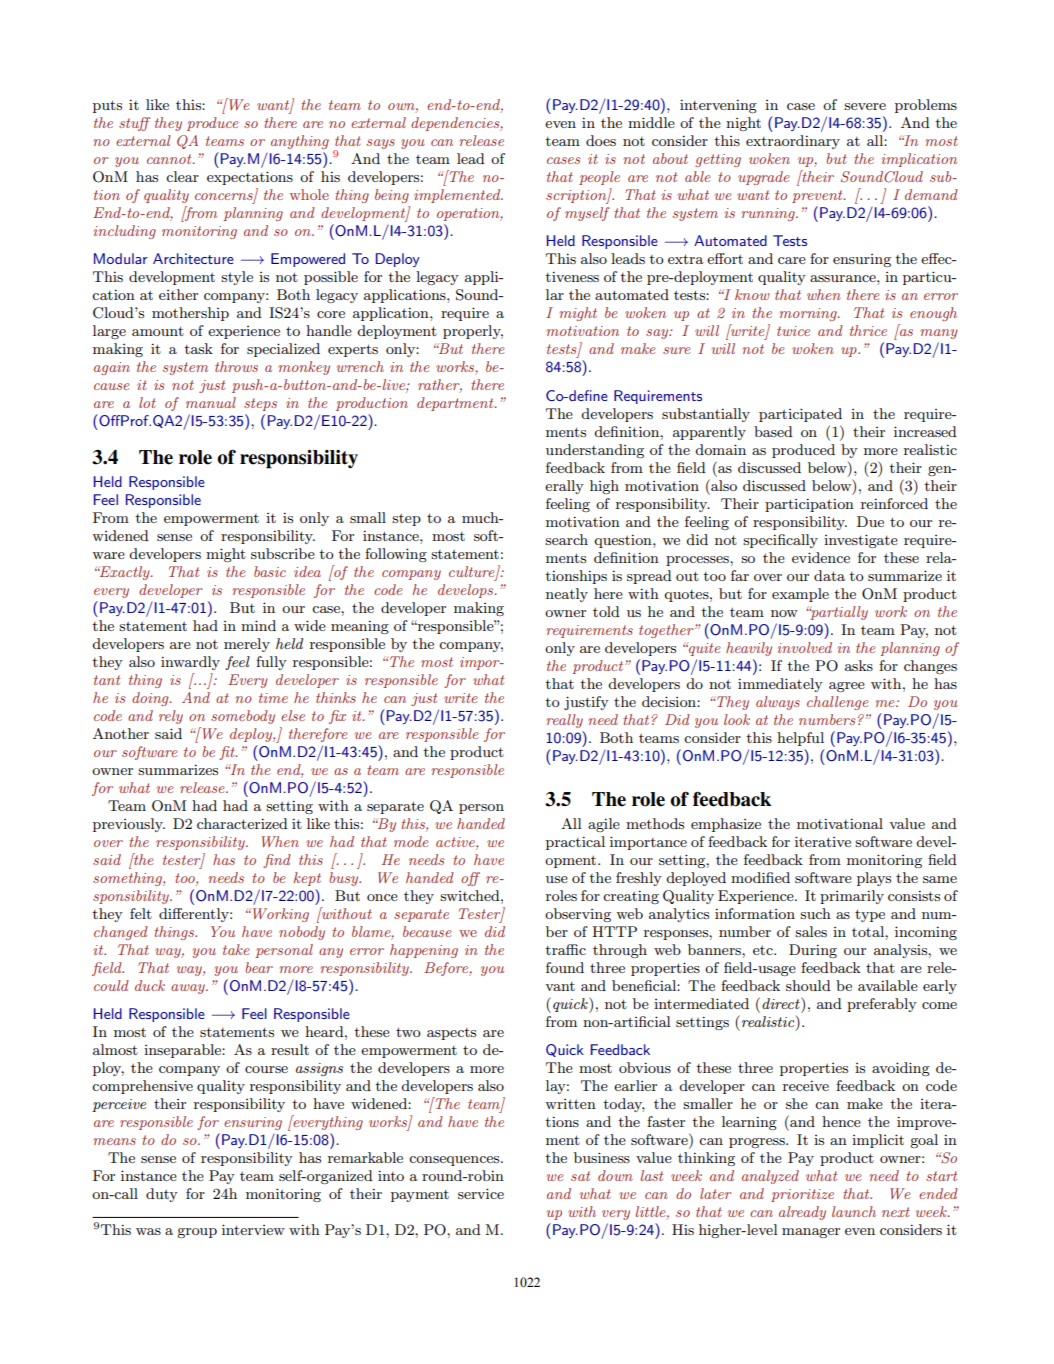 Image resolution: width=1054 pixels, height=1364 pixels. Describe the element at coordinates (870, 521) in the image. I see `Due` at that location.
